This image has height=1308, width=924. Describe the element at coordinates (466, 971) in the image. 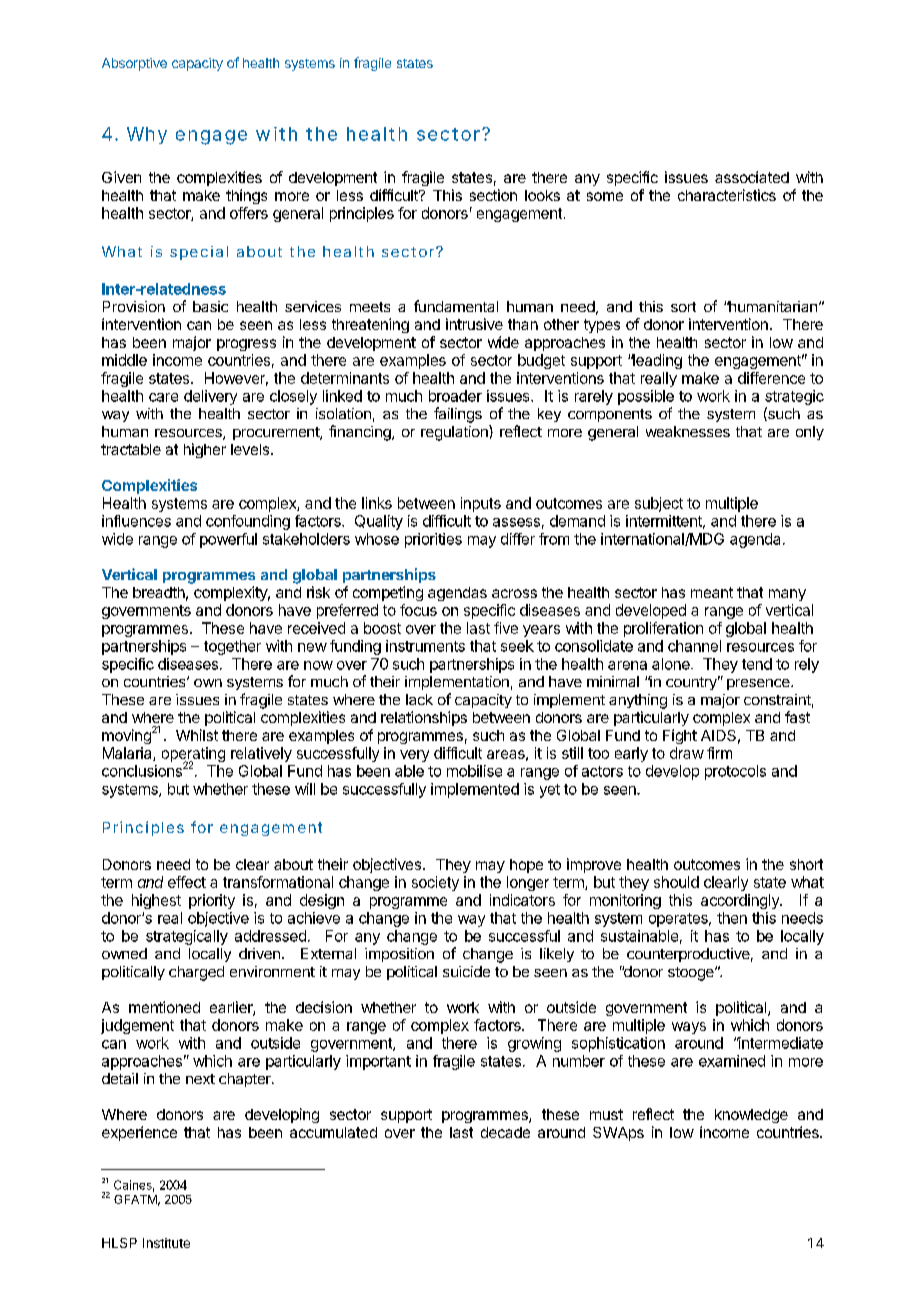

I see `suicide` at that location.
